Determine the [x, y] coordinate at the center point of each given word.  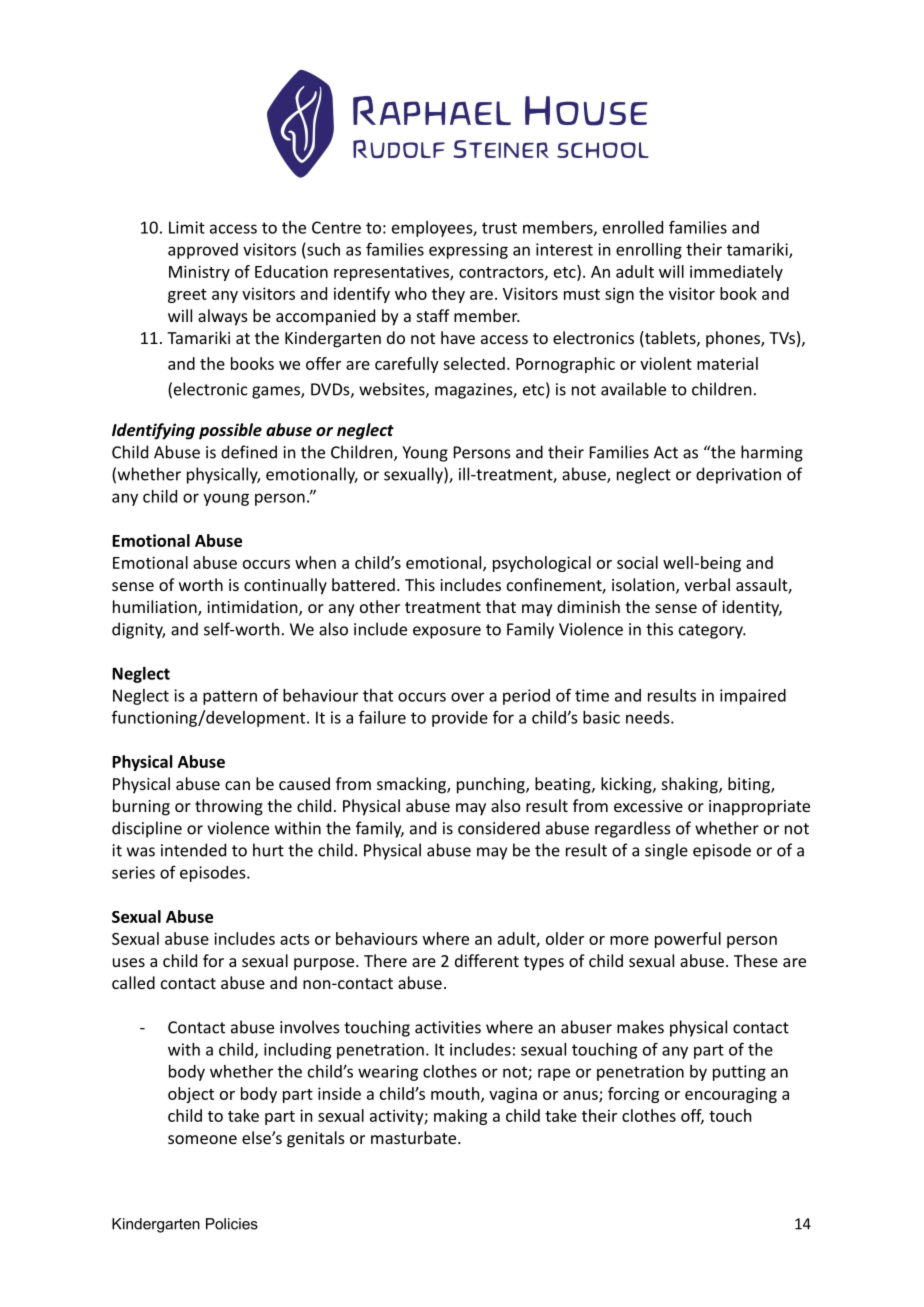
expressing [468, 251]
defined [249, 452]
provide [460, 719]
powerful [688, 940]
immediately [736, 273]
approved [203, 251]
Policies [232, 1224]
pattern [230, 697]
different [487, 960]
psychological [542, 564]
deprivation [738, 475]
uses [129, 962]
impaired [753, 697]
